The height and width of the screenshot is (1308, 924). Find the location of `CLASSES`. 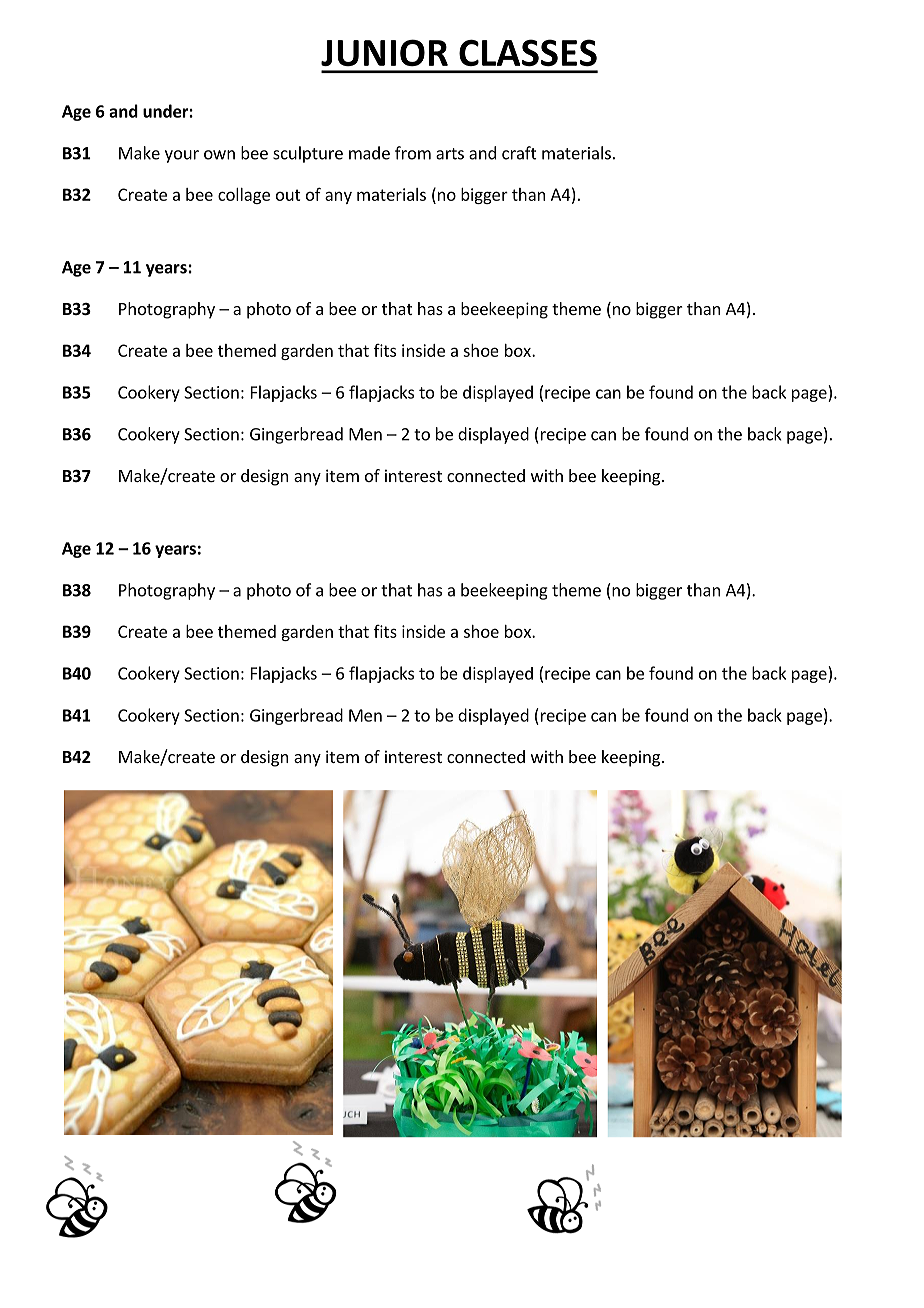

CLASSES is located at coordinates (528, 52).
